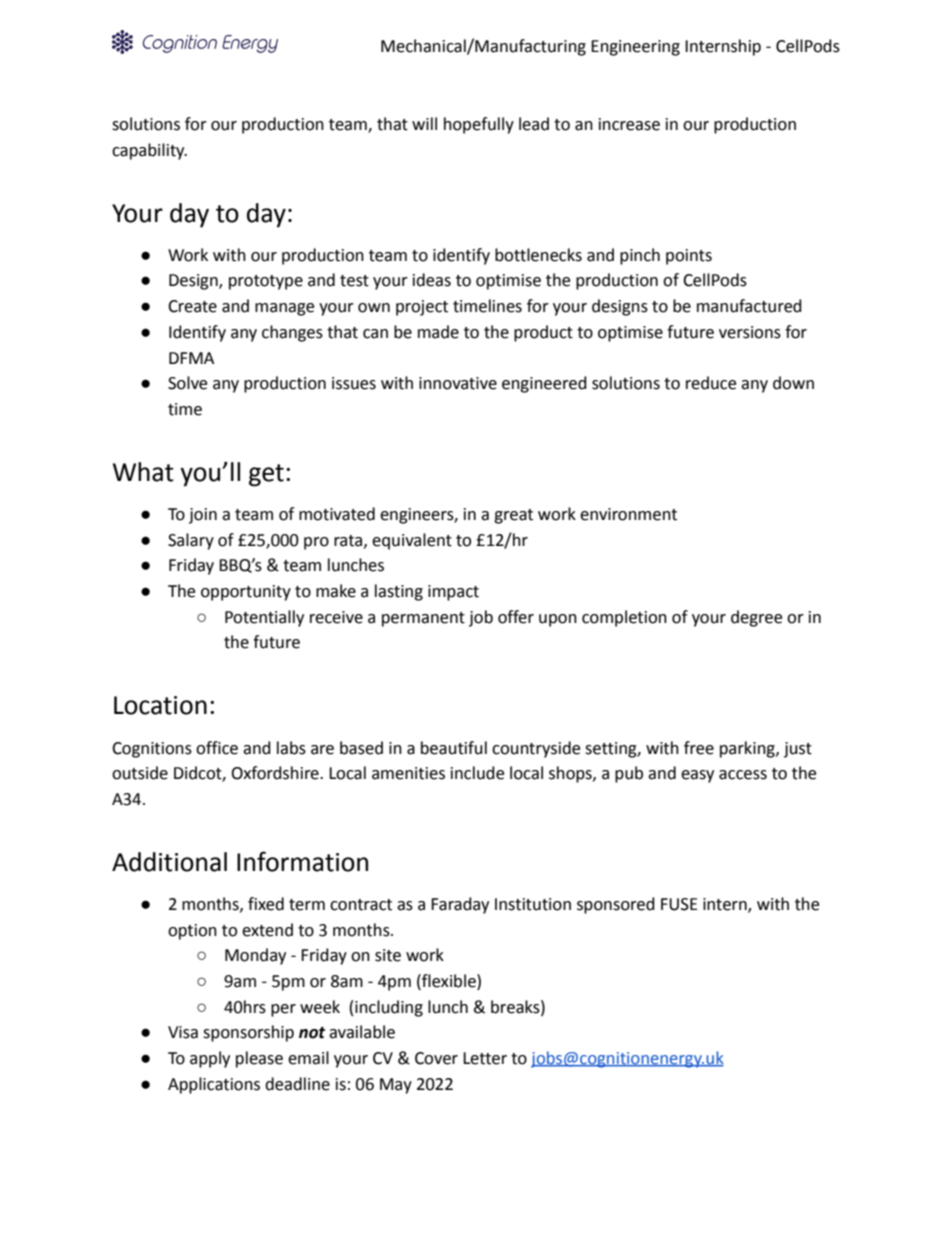  What do you see at coordinates (697, 776) in the screenshot?
I see `easy` at bounding box center [697, 776].
